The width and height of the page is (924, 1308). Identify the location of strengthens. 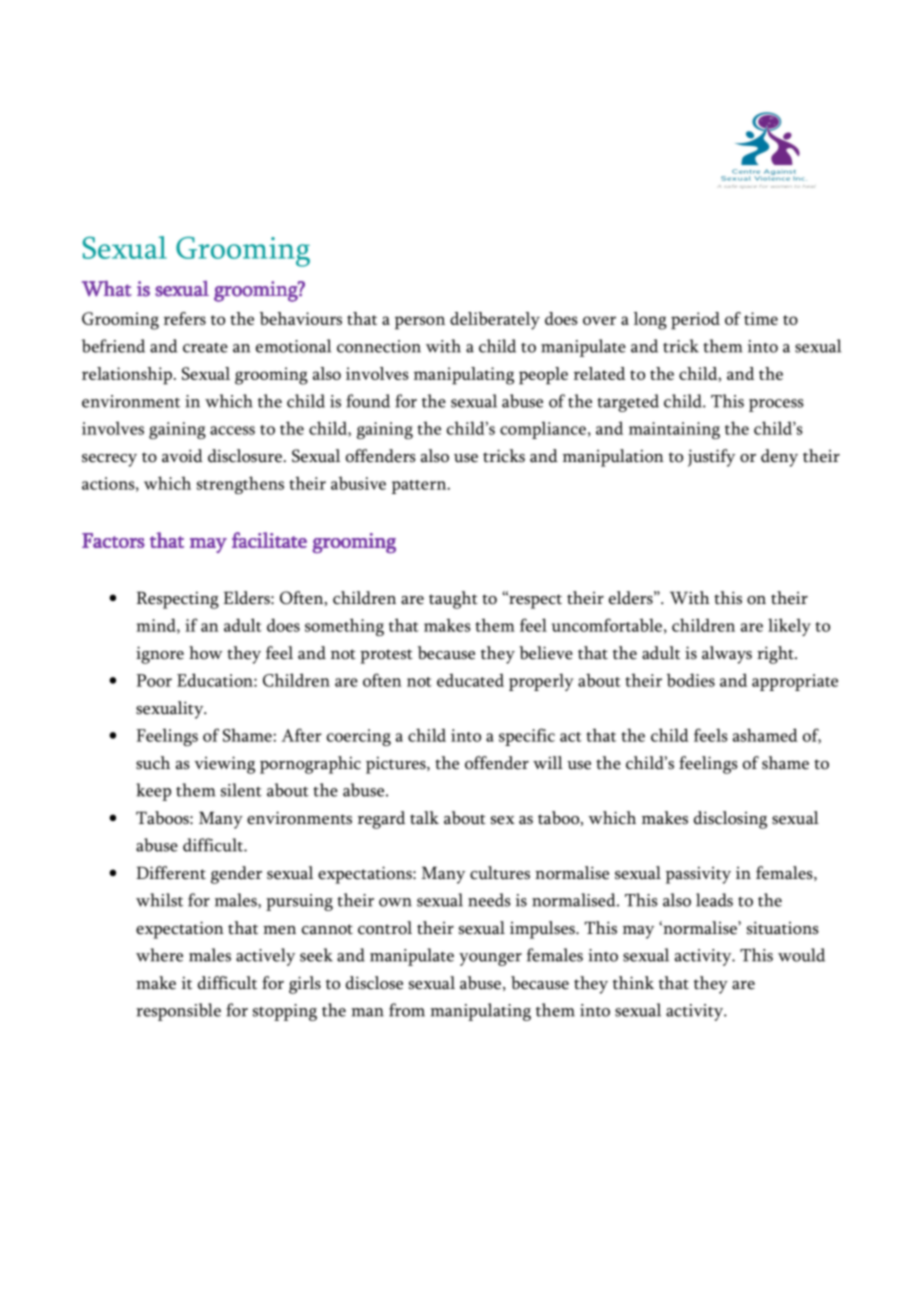
(240, 485).
